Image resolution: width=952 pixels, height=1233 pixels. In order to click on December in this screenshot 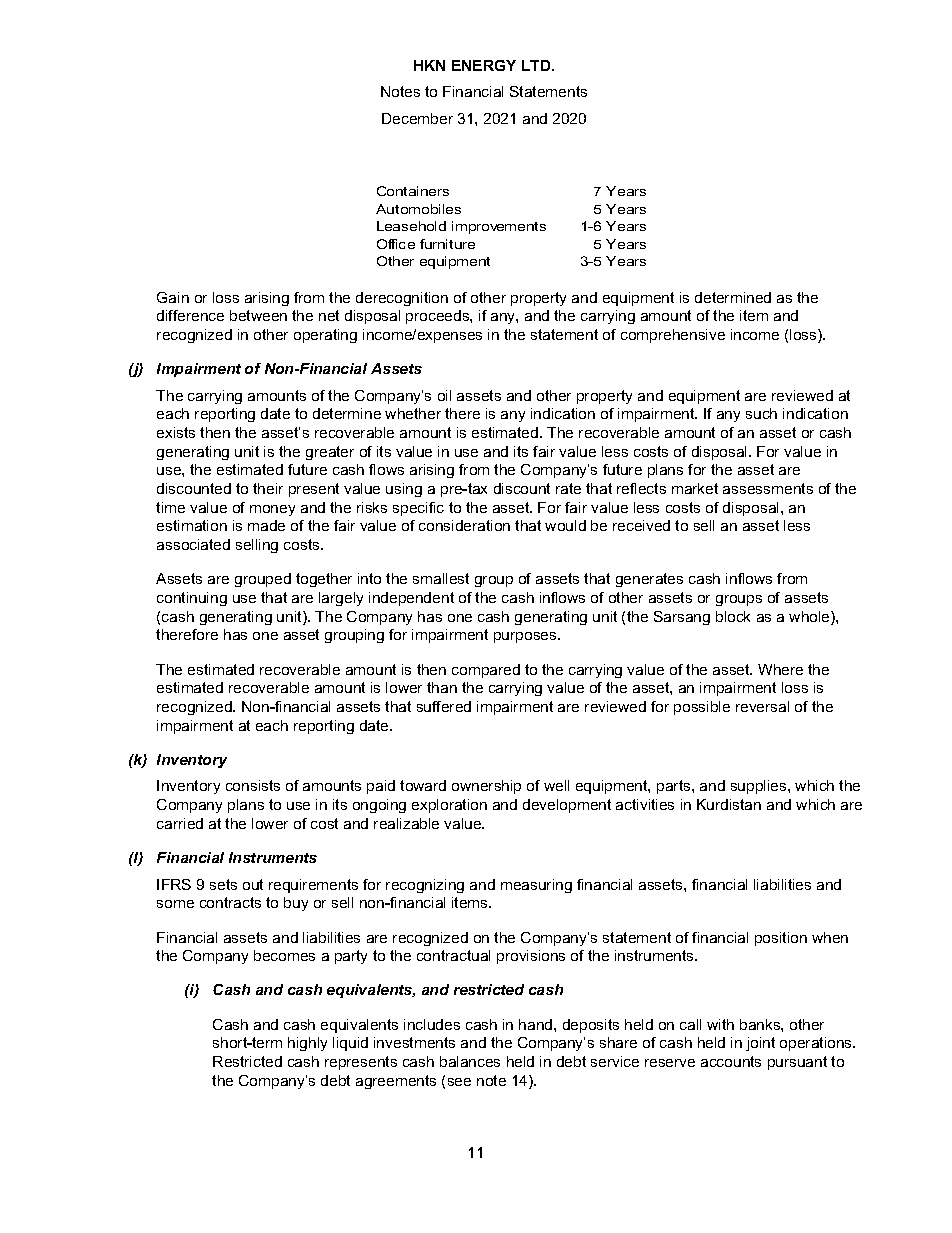, I will do `click(417, 118)`.
